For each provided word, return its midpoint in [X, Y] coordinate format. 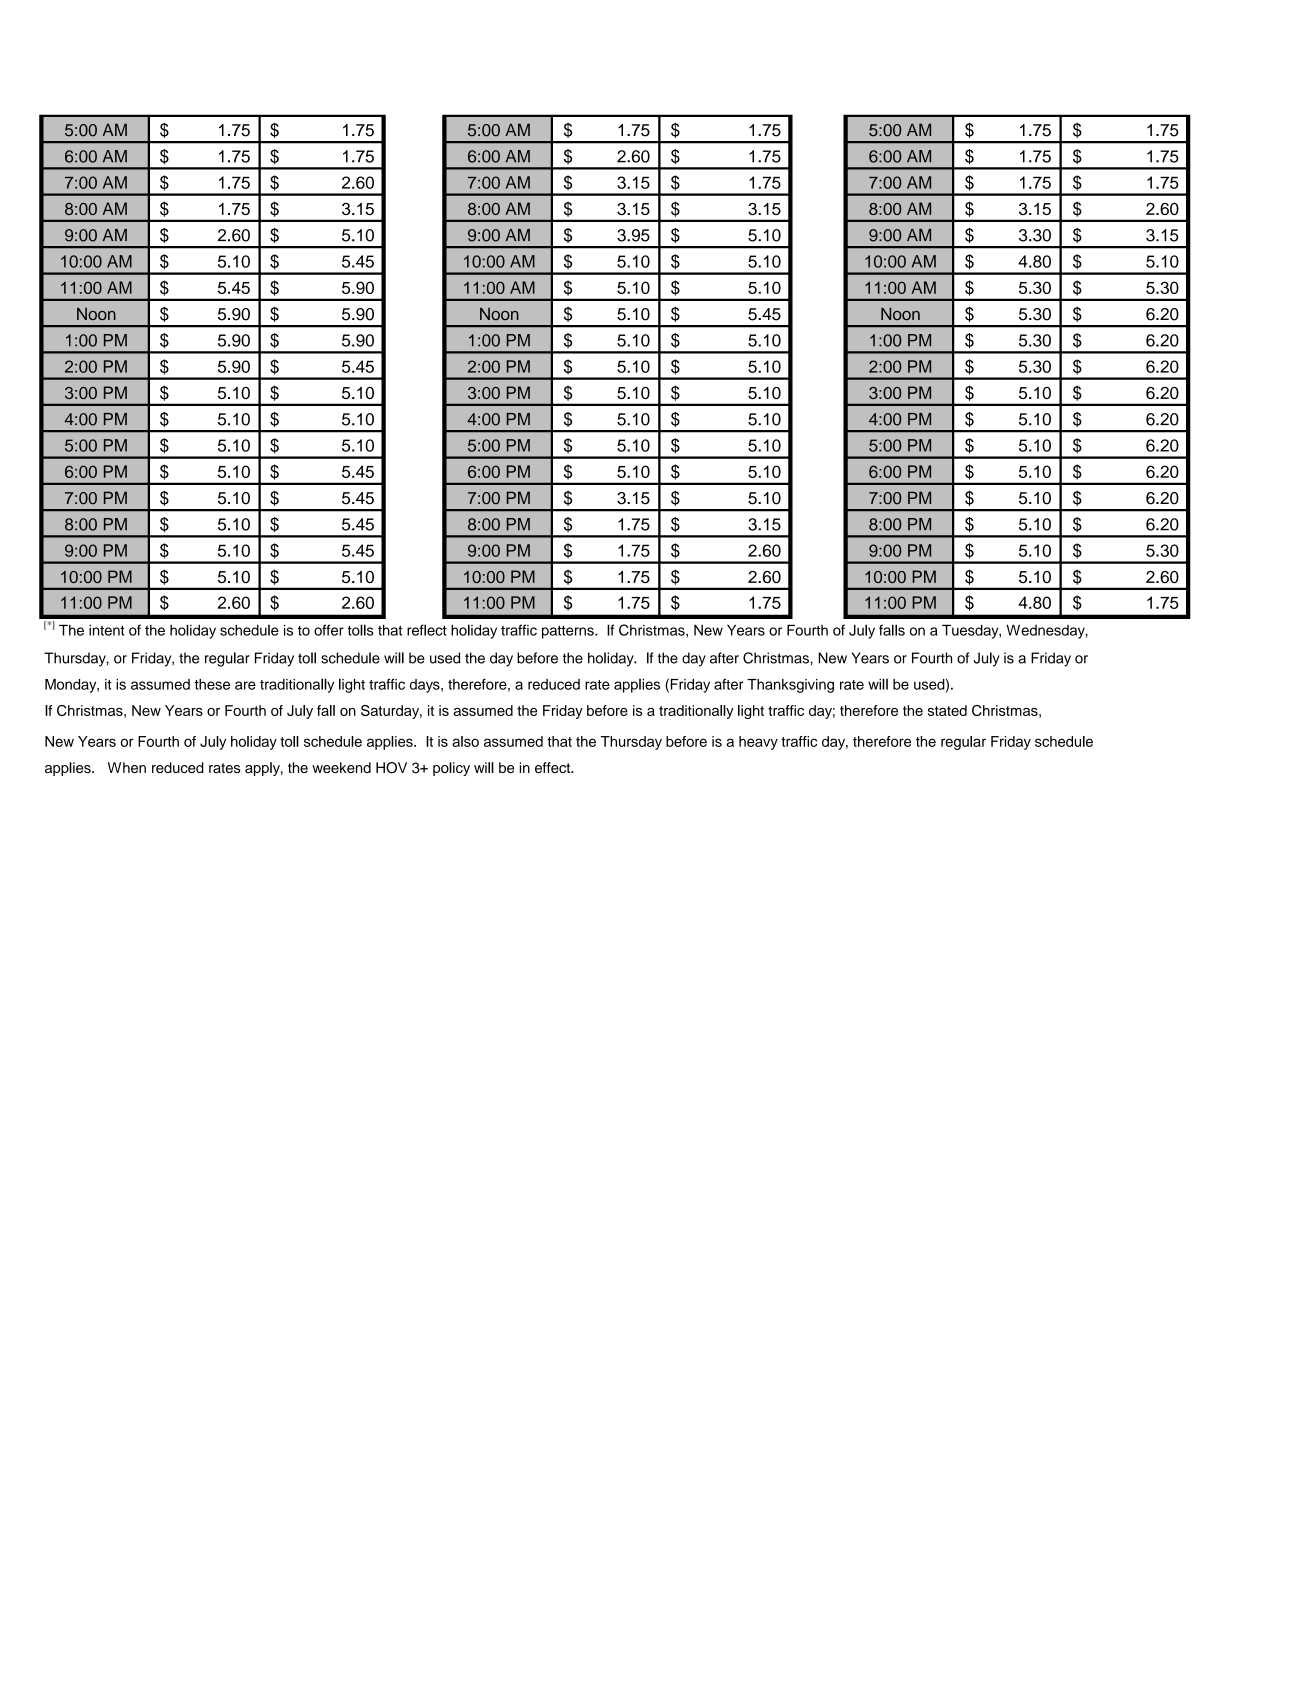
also [465, 741]
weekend [341, 767]
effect [554, 767]
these [212, 684]
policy [451, 769]
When [127, 767]
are [245, 685]
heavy [758, 743]
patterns [569, 632]
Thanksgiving [790, 686]
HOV [391, 768]
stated [947, 710]
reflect [427, 630]
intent [107, 630]
